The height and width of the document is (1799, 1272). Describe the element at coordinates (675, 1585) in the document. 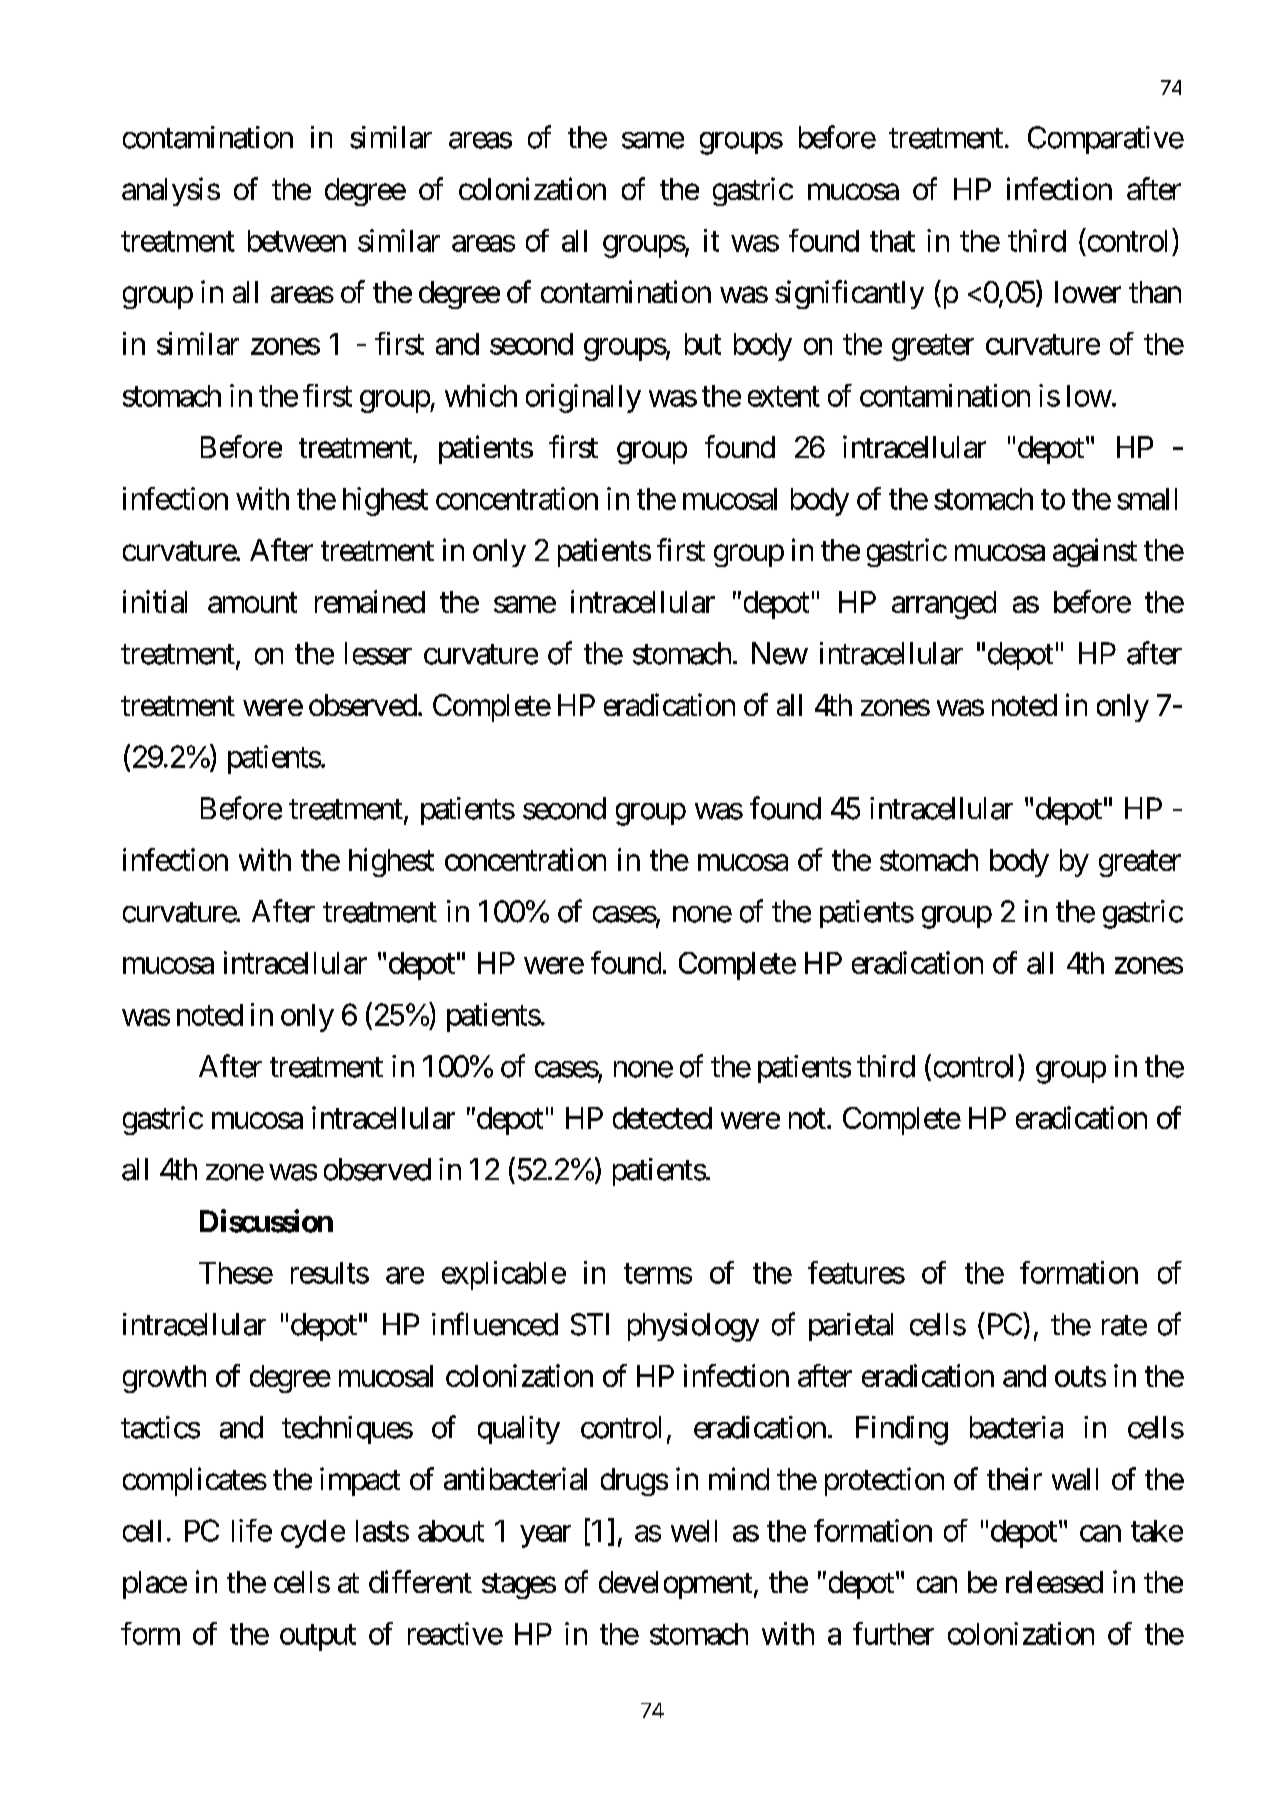

I see `development` at that location.
